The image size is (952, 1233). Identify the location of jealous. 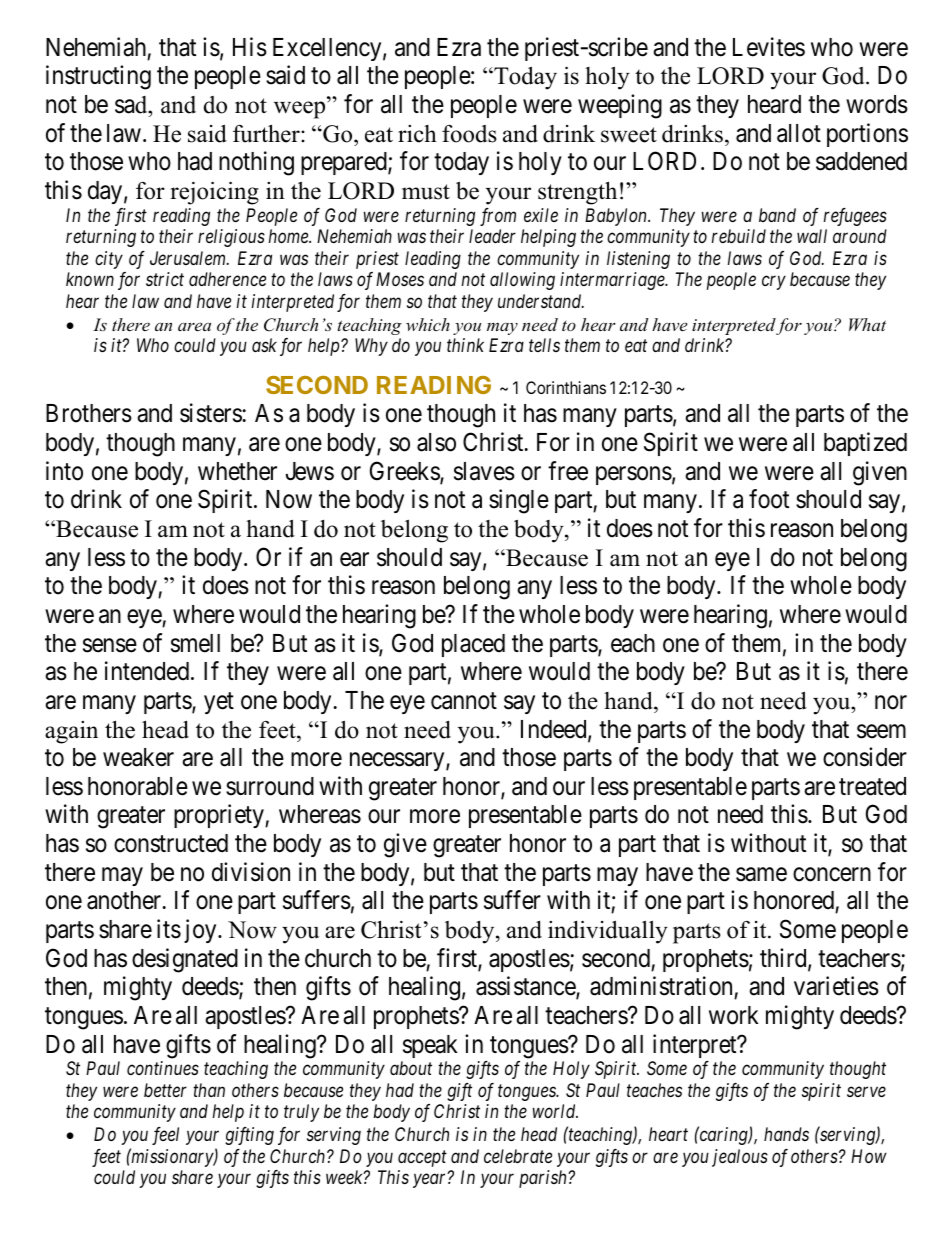
(740, 1158).
